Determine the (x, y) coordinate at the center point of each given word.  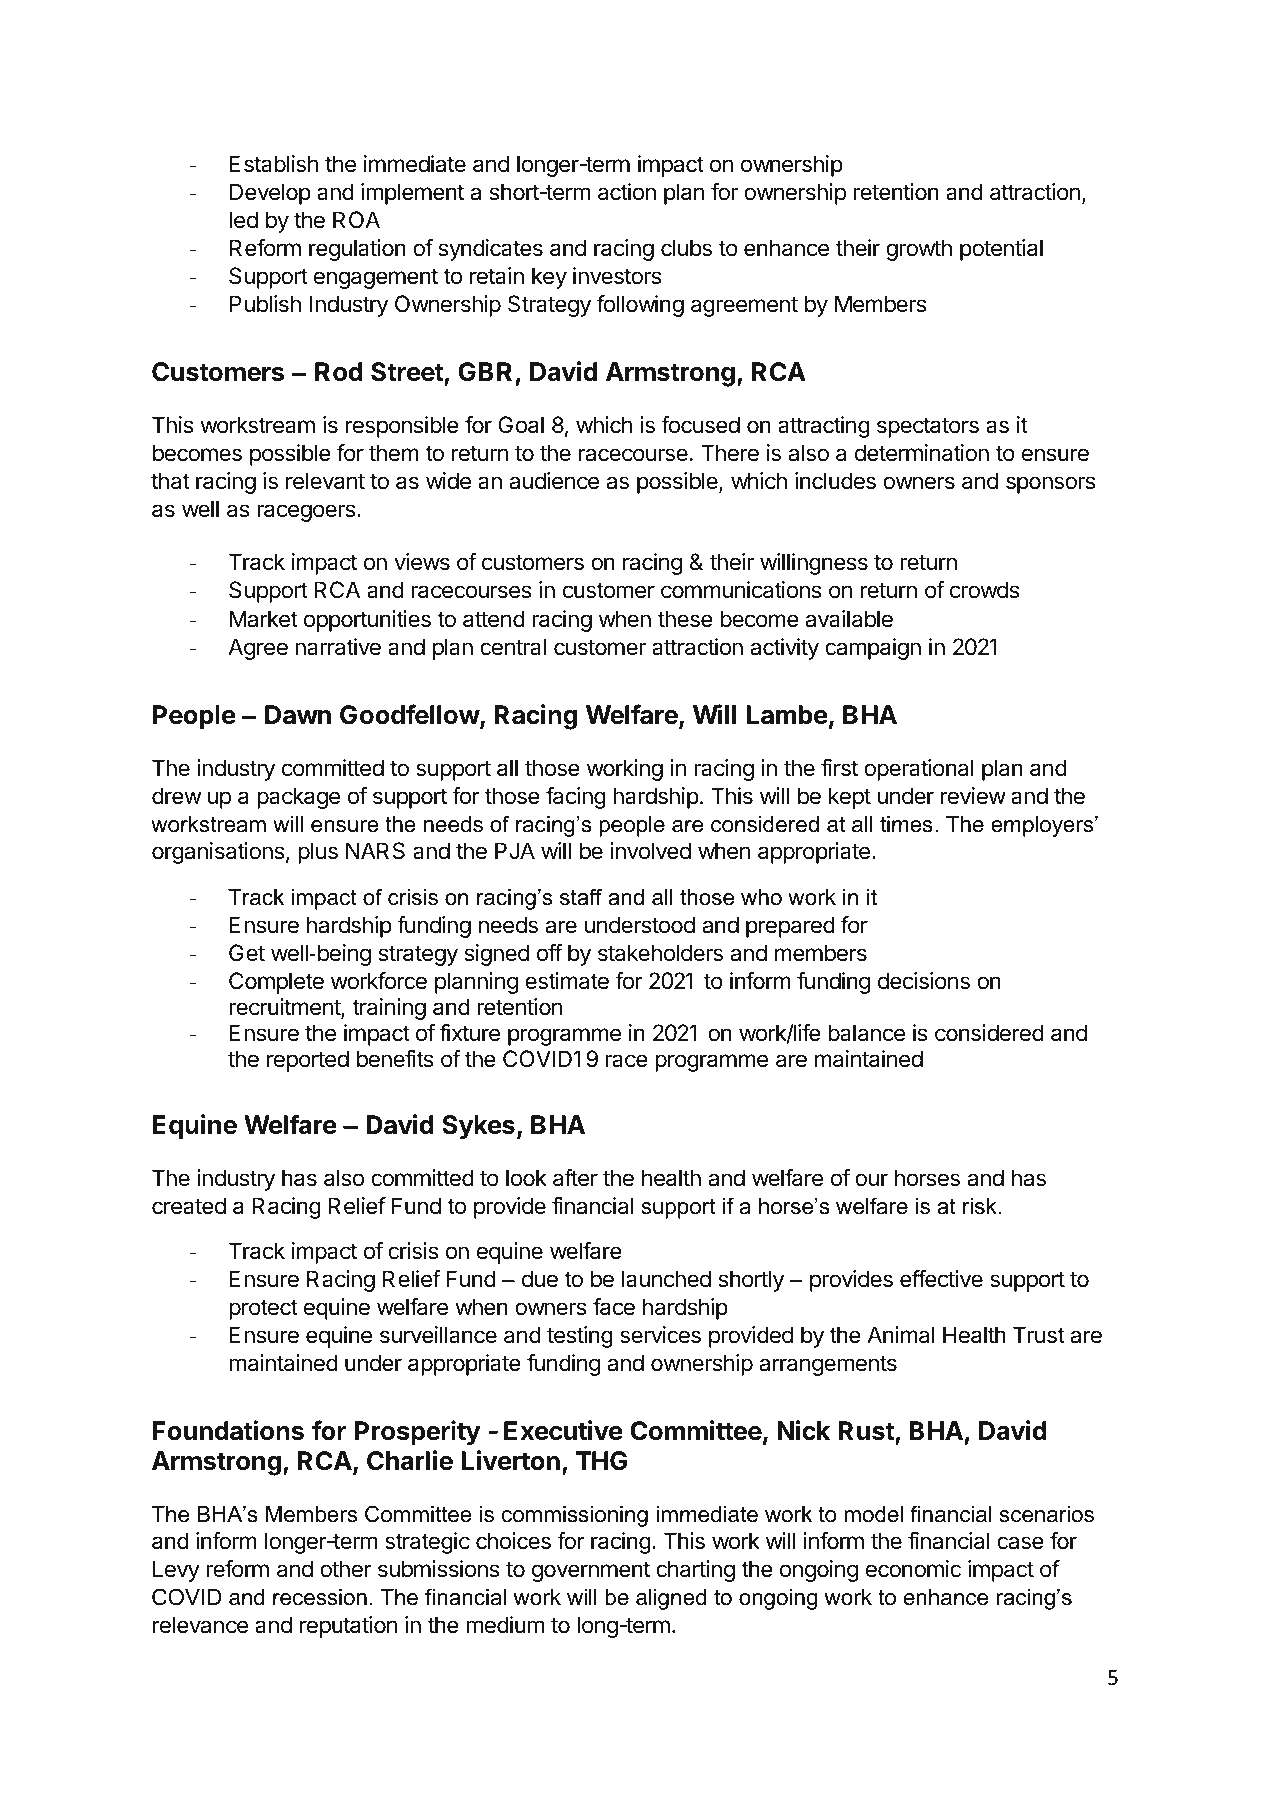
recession (320, 1597)
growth (919, 250)
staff (581, 897)
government (591, 1571)
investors (617, 276)
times (906, 824)
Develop (270, 194)
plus (318, 853)
